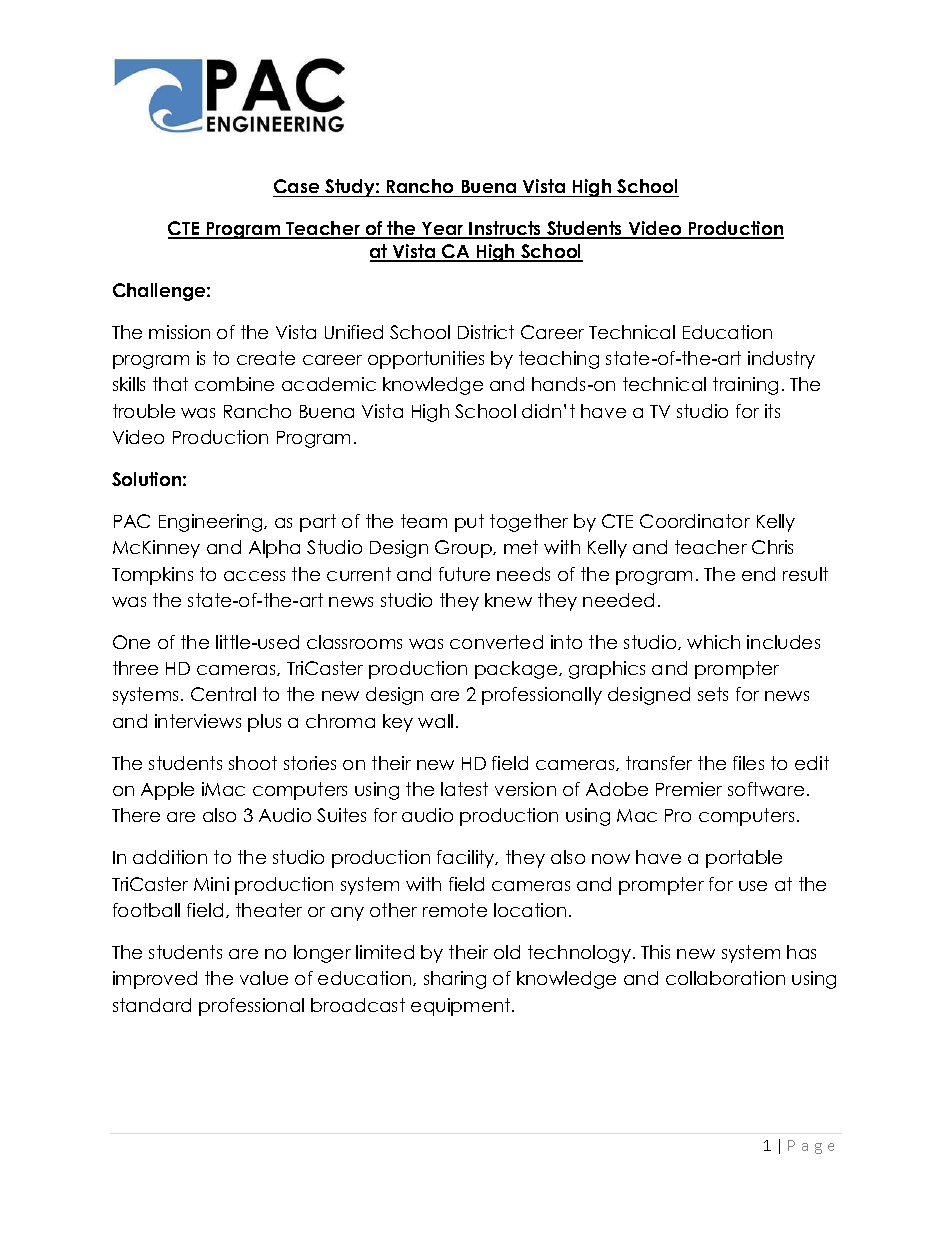 Image resolution: width=952 pixels, height=1233 pixels. What do you see at coordinates (695, 521) in the page?
I see `Coordinator` at bounding box center [695, 521].
